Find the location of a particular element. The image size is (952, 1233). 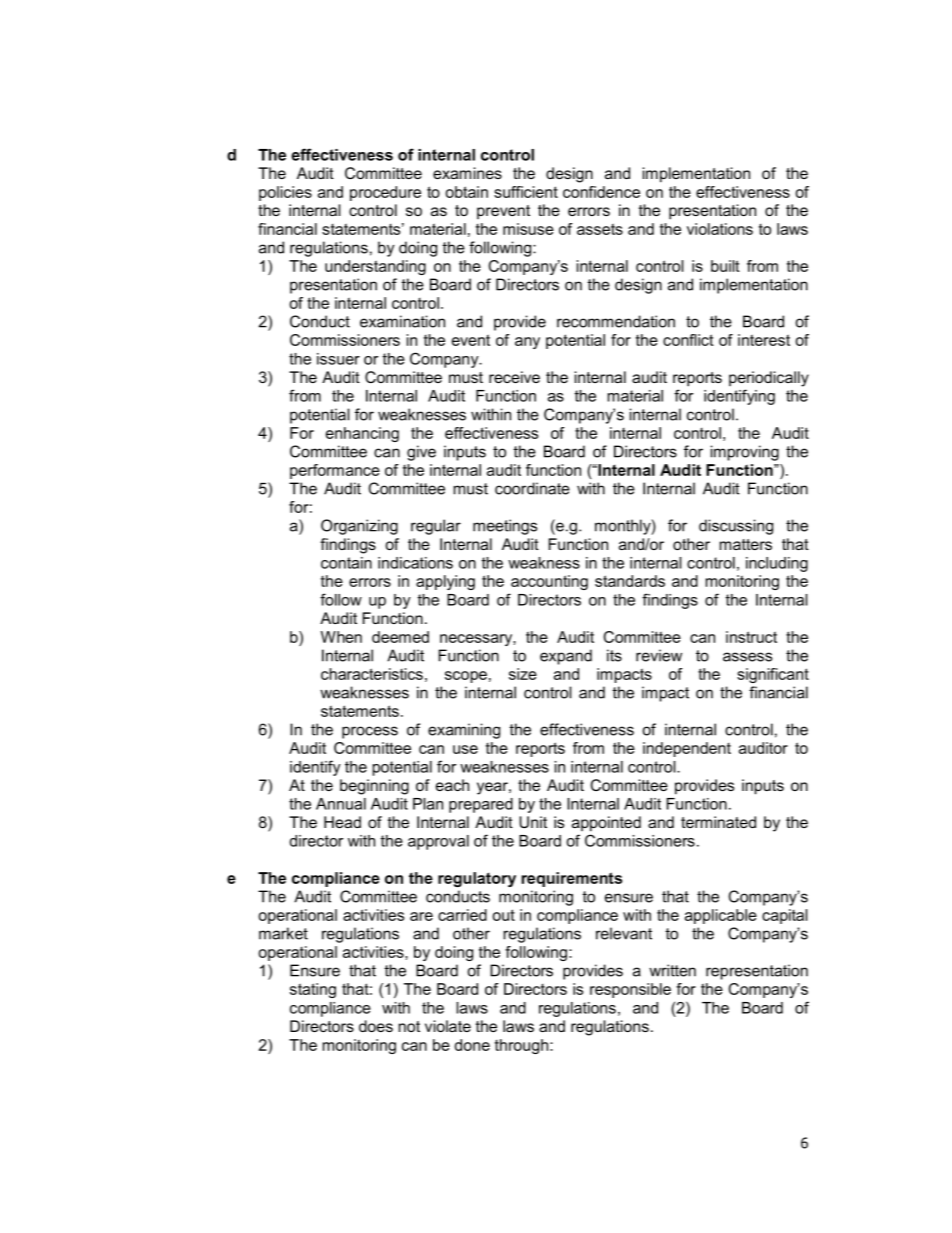

through is located at coordinates (523, 1046).
